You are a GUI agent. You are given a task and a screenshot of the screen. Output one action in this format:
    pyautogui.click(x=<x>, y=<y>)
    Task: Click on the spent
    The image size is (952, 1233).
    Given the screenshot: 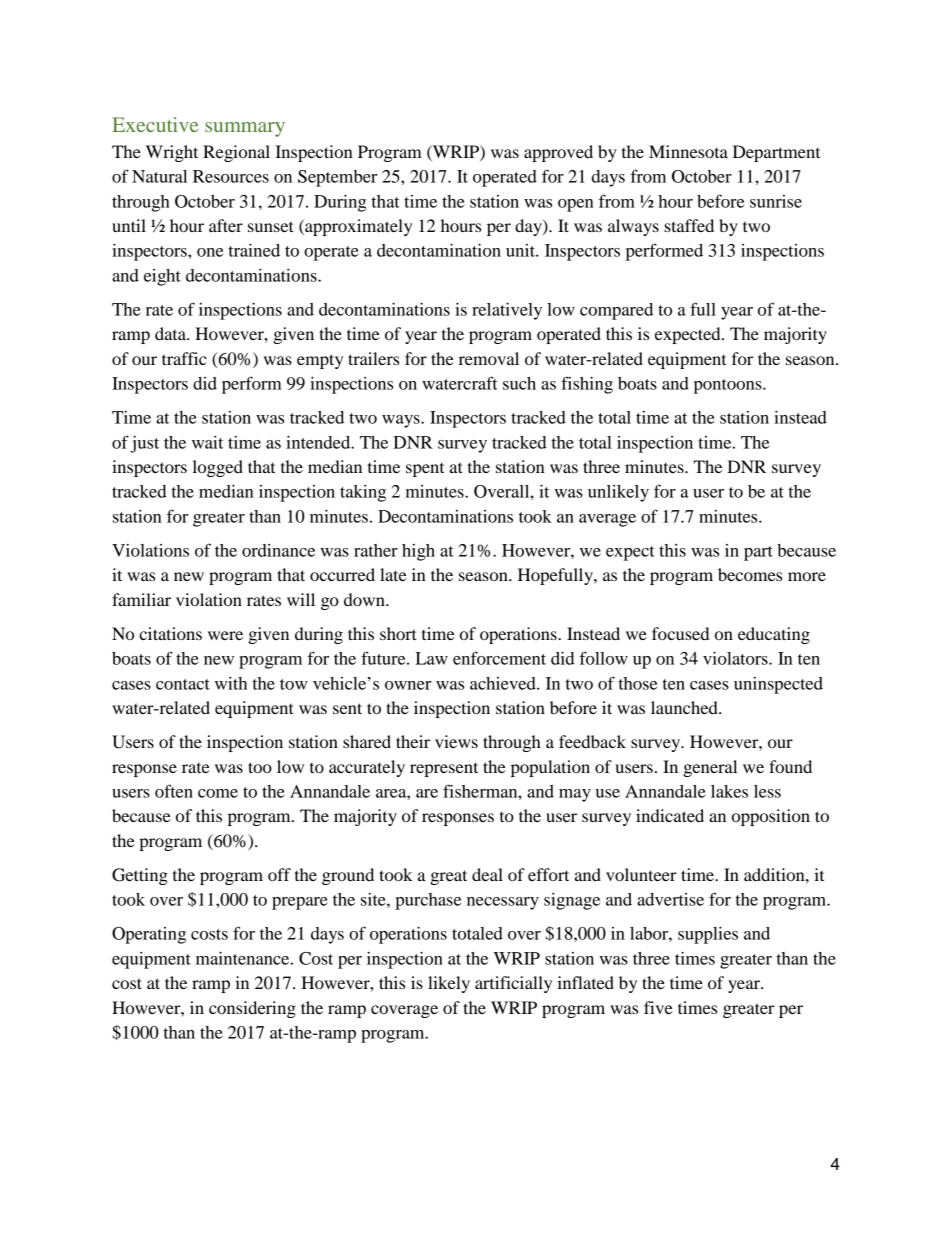 What is the action you would take?
    pyautogui.click(x=425, y=470)
